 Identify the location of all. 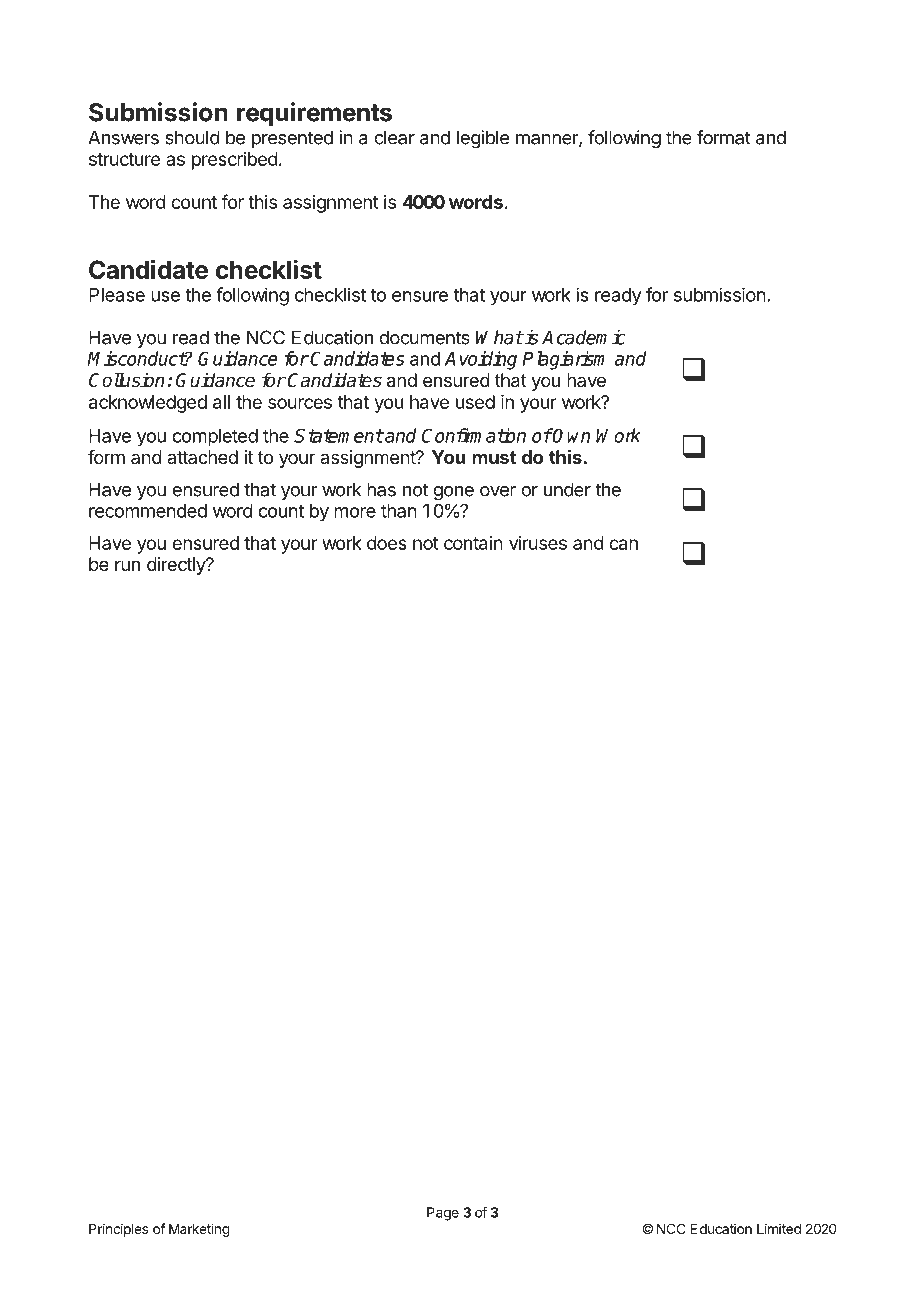
(221, 402).
